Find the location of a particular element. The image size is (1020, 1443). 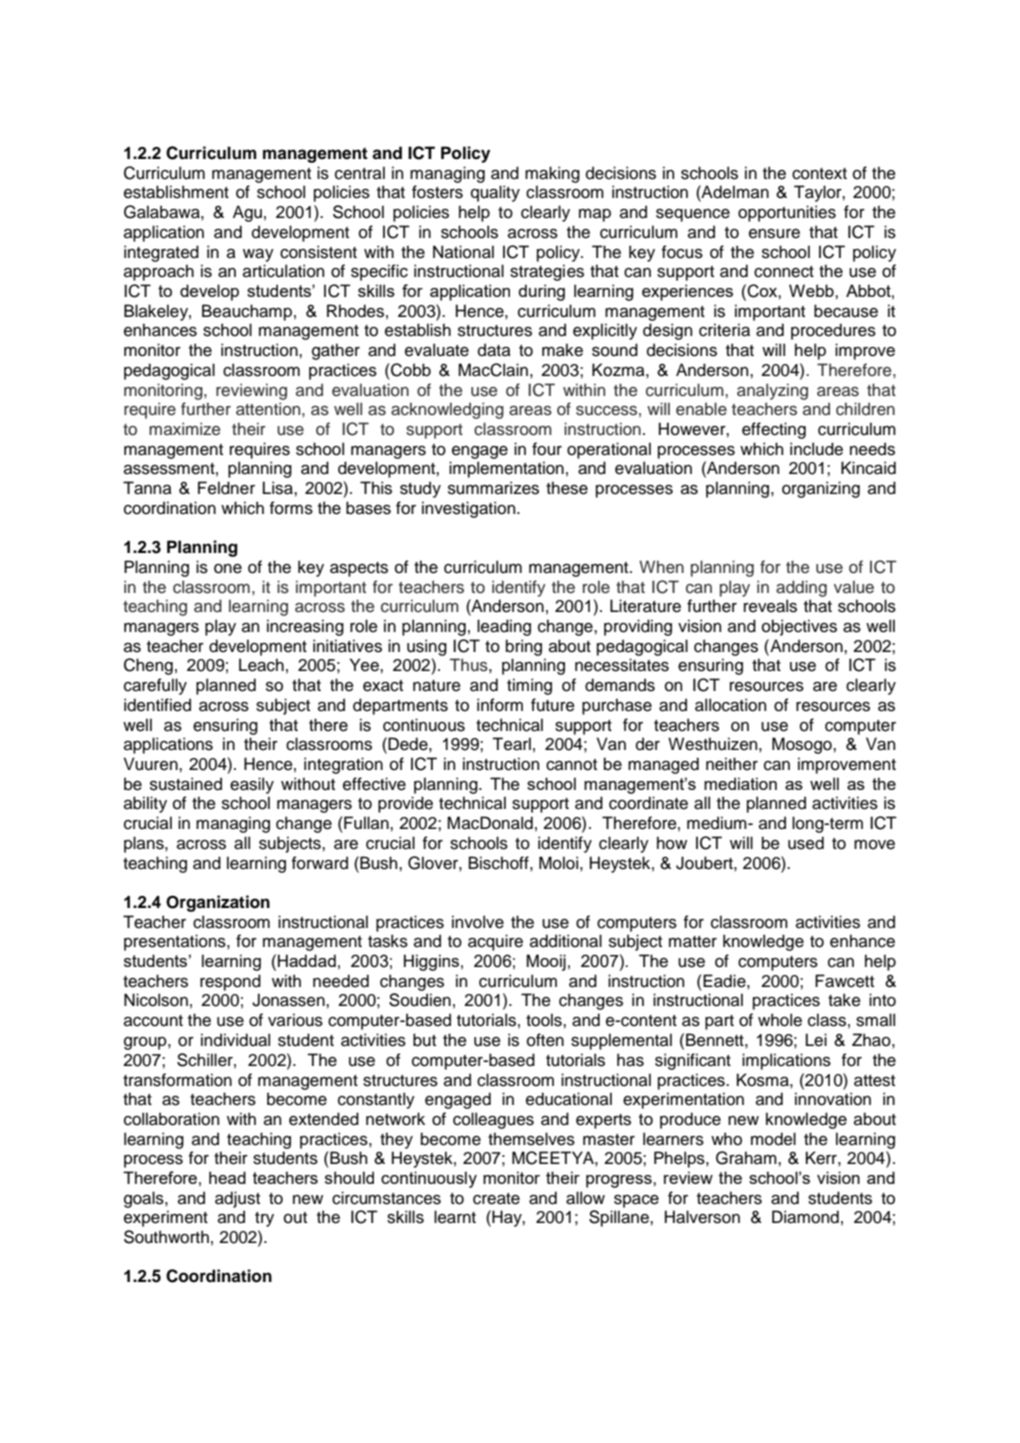

create is located at coordinates (496, 1199).
